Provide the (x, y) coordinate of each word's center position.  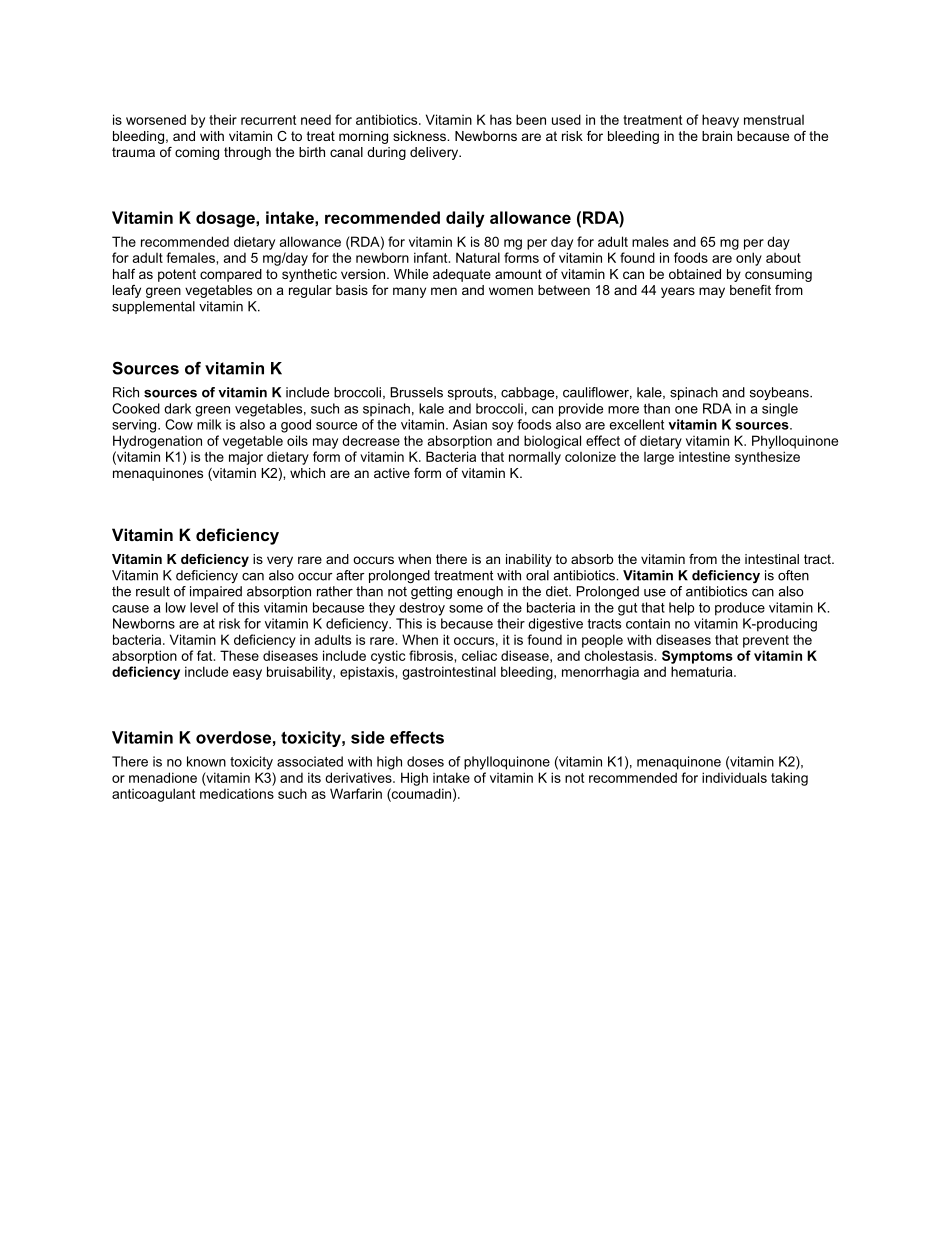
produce (740, 609)
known (206, 761)
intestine (704, 456)
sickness (421, 136)
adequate (462, 275)
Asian (470, 424)
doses (425, 761)
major (246, 458)
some (466, 609)
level (204, 607)
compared (231, 275)
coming (197, 153)
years (678, 292)
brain (717, 136)
